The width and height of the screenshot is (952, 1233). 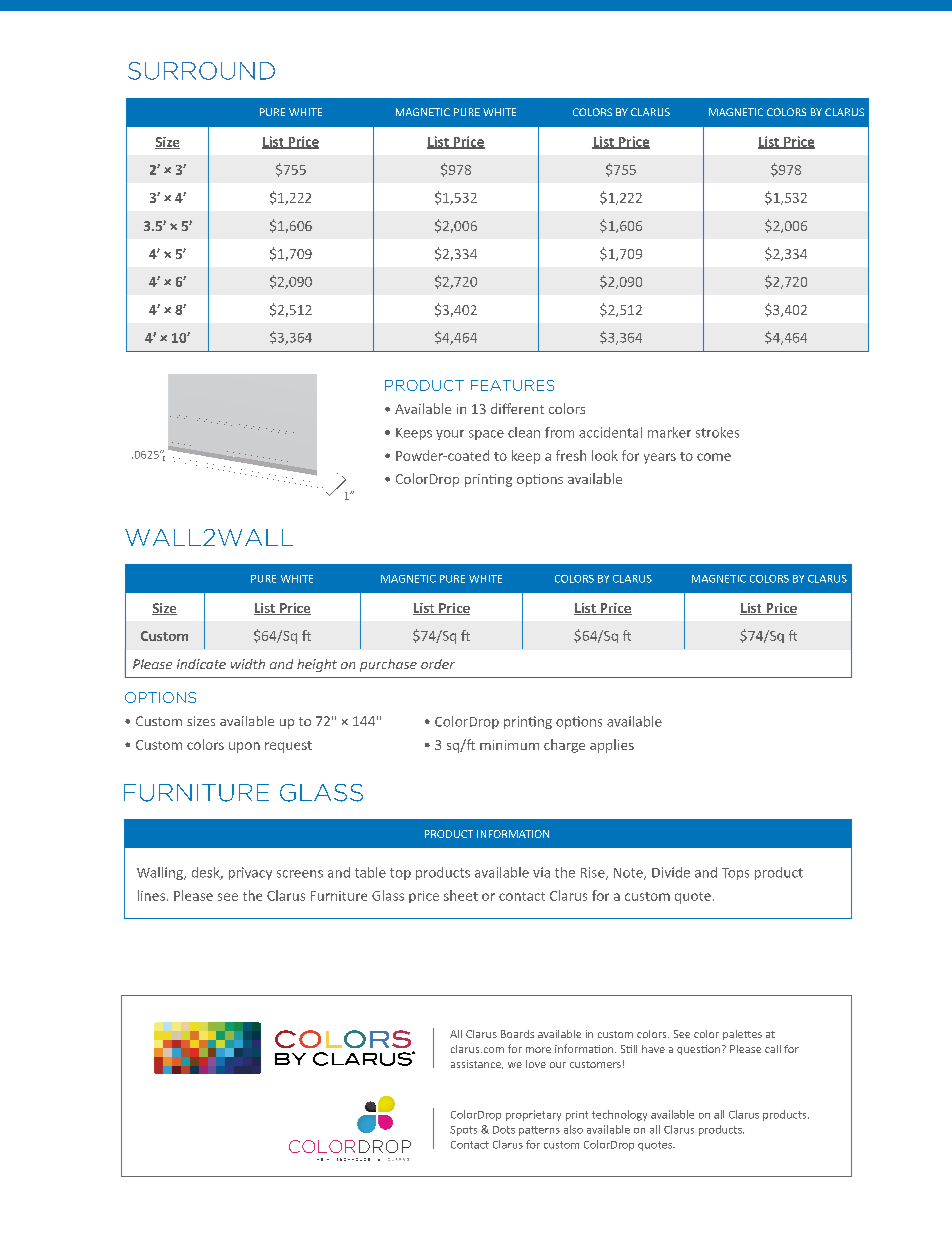 What do you see at coordinates (250, 873) in the screenshot?
I see `privacy` at bounding box center [250, 873].
